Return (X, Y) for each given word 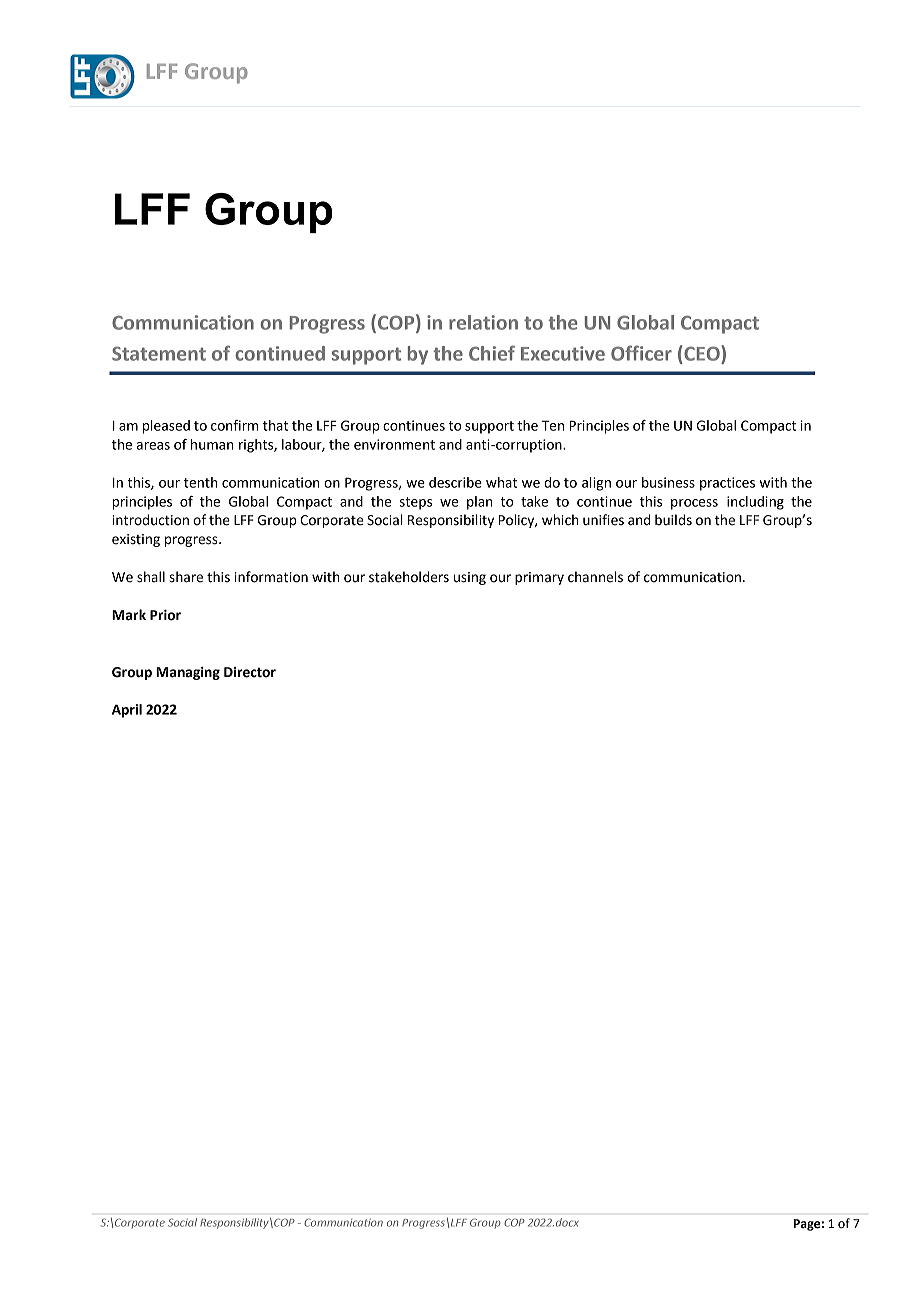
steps (415, 503)
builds (673, 520)
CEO (703, 353)
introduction (150, 520)
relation (483, 322)
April (127, 711)
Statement (159, 353)
